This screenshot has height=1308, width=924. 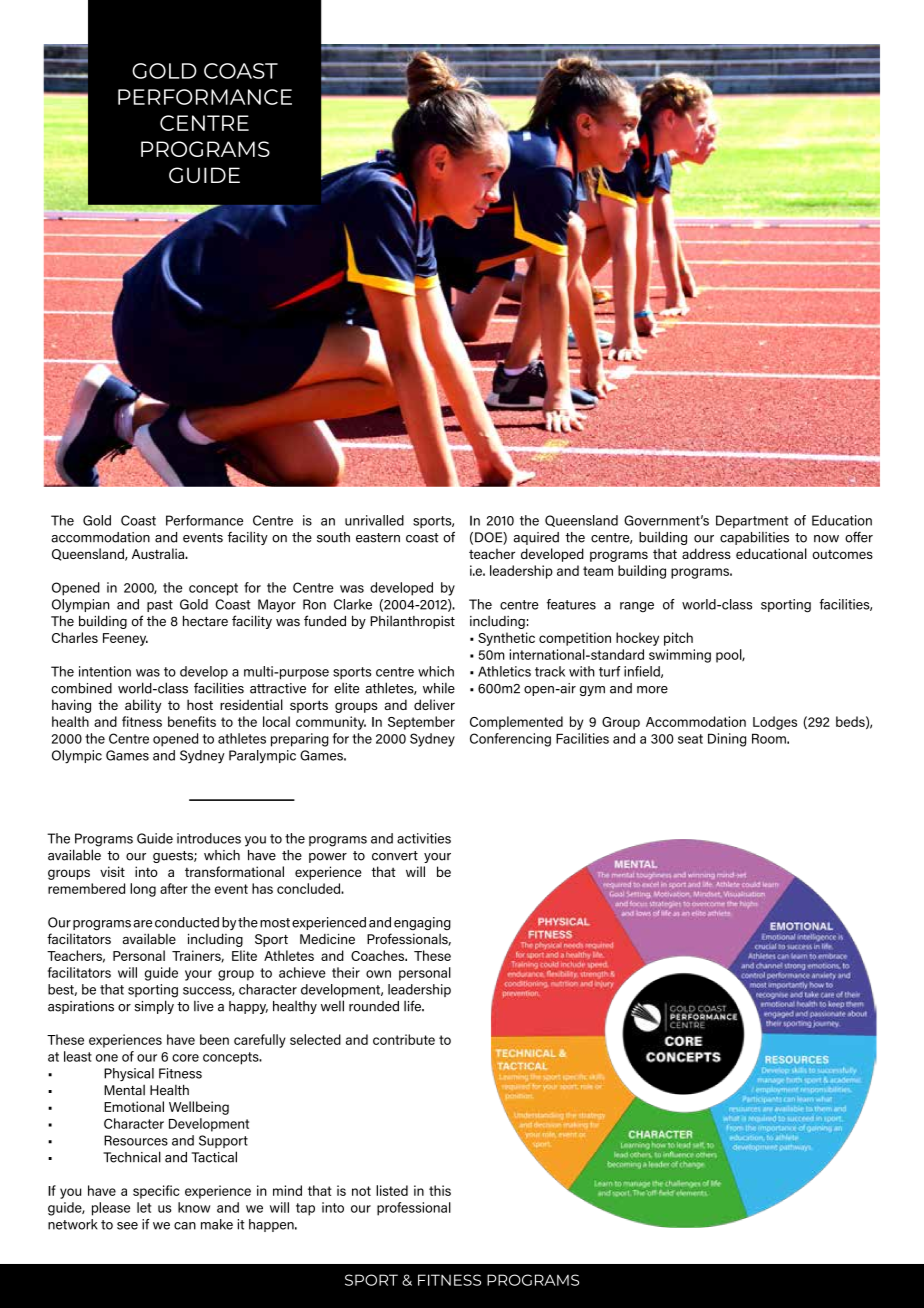 What do you see at coordinates (754, 538) in the screenshot?
I see `capabilities` at bounding box center [754, 538].
